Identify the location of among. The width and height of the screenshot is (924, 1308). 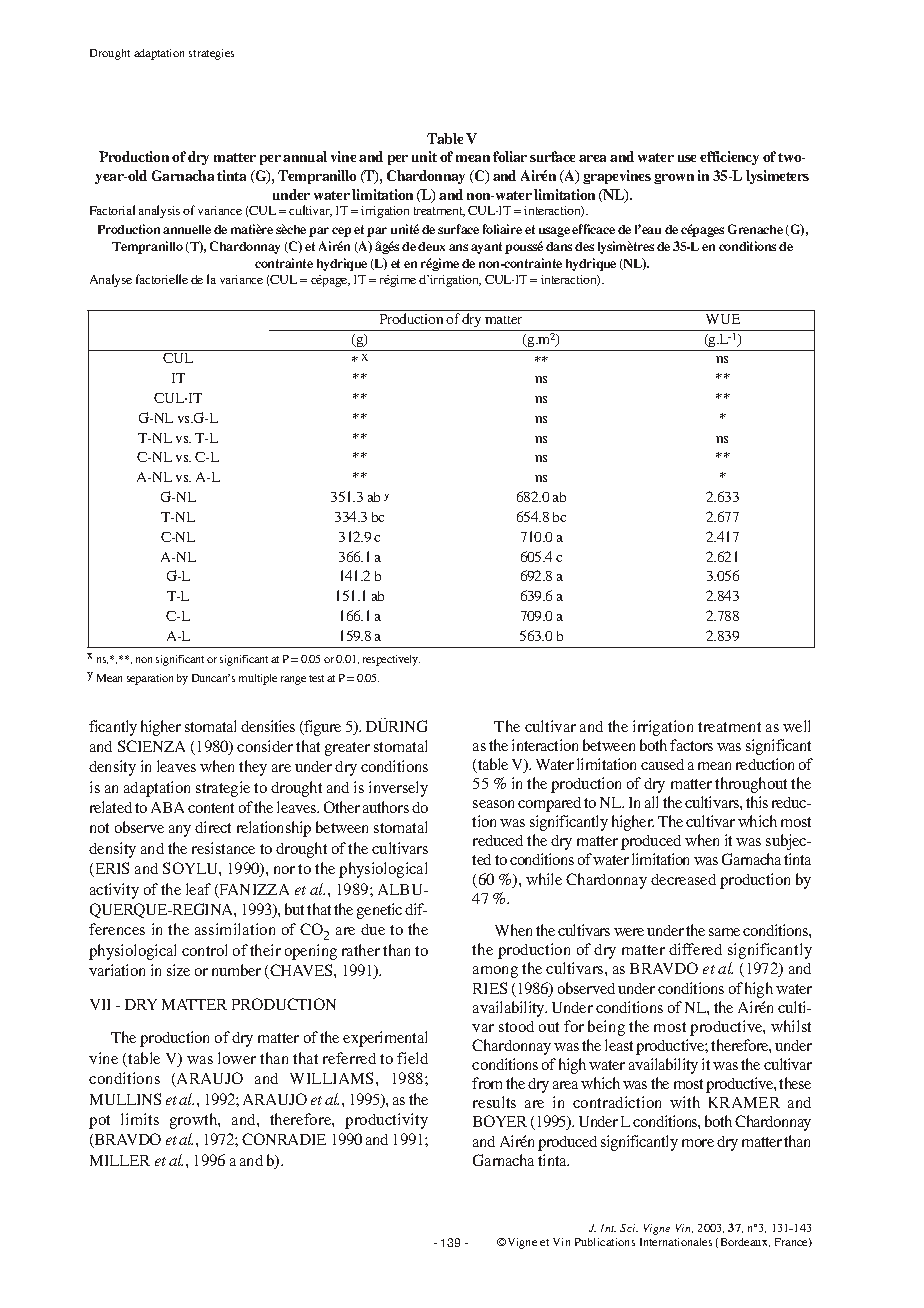
(495, 972).
